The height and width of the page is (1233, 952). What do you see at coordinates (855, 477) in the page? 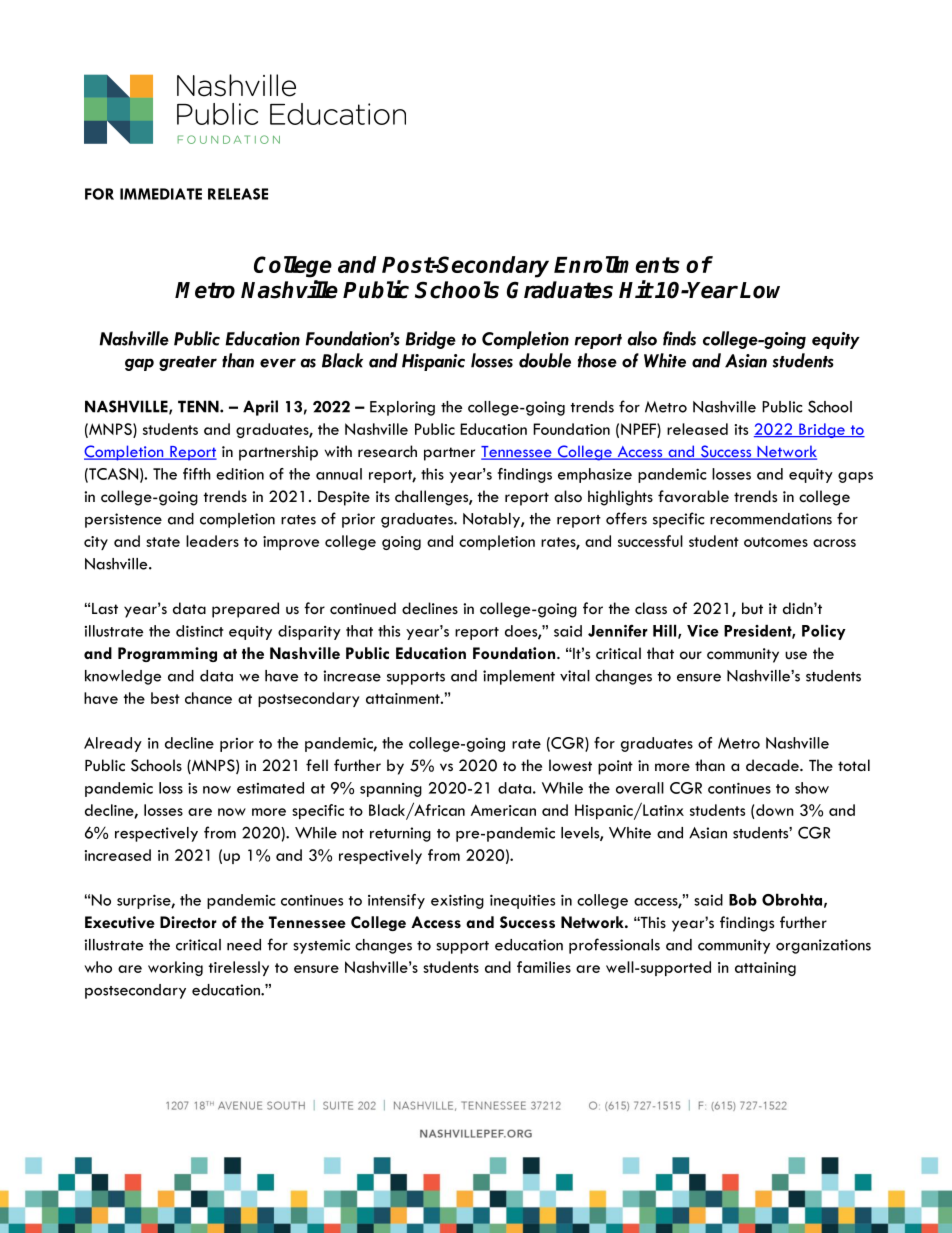
I see `gaps` at bounding box center [855, 477].
